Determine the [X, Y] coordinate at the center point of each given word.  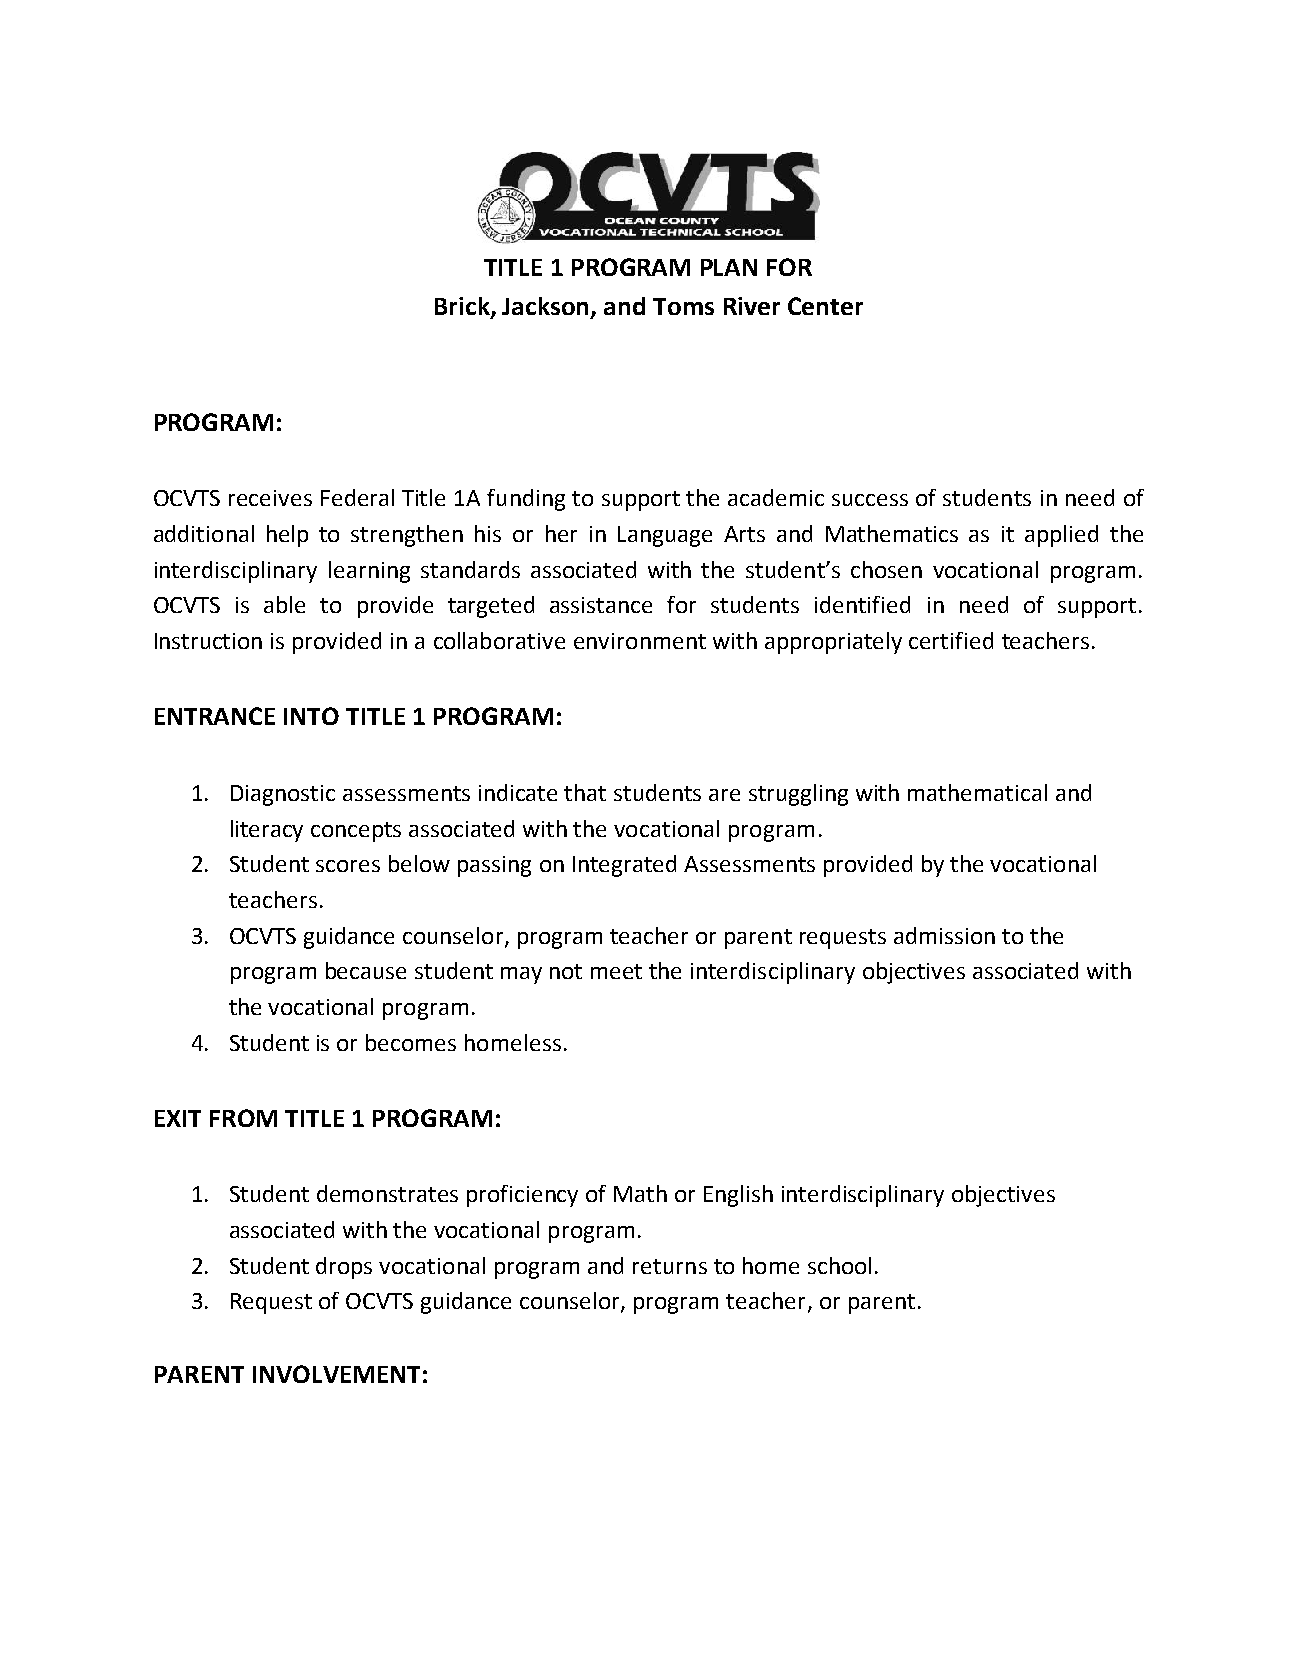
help [287, 536]
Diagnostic [283, 795]
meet [616, 971]
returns [670, 1266]
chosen [886, 569]
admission [944, 935]
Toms [683, 306]
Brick [463, 307]
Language [665, 536]
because [366, 970]
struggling [798, 795]
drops [344, 1268]
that [585, 792]
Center [825, 306]
